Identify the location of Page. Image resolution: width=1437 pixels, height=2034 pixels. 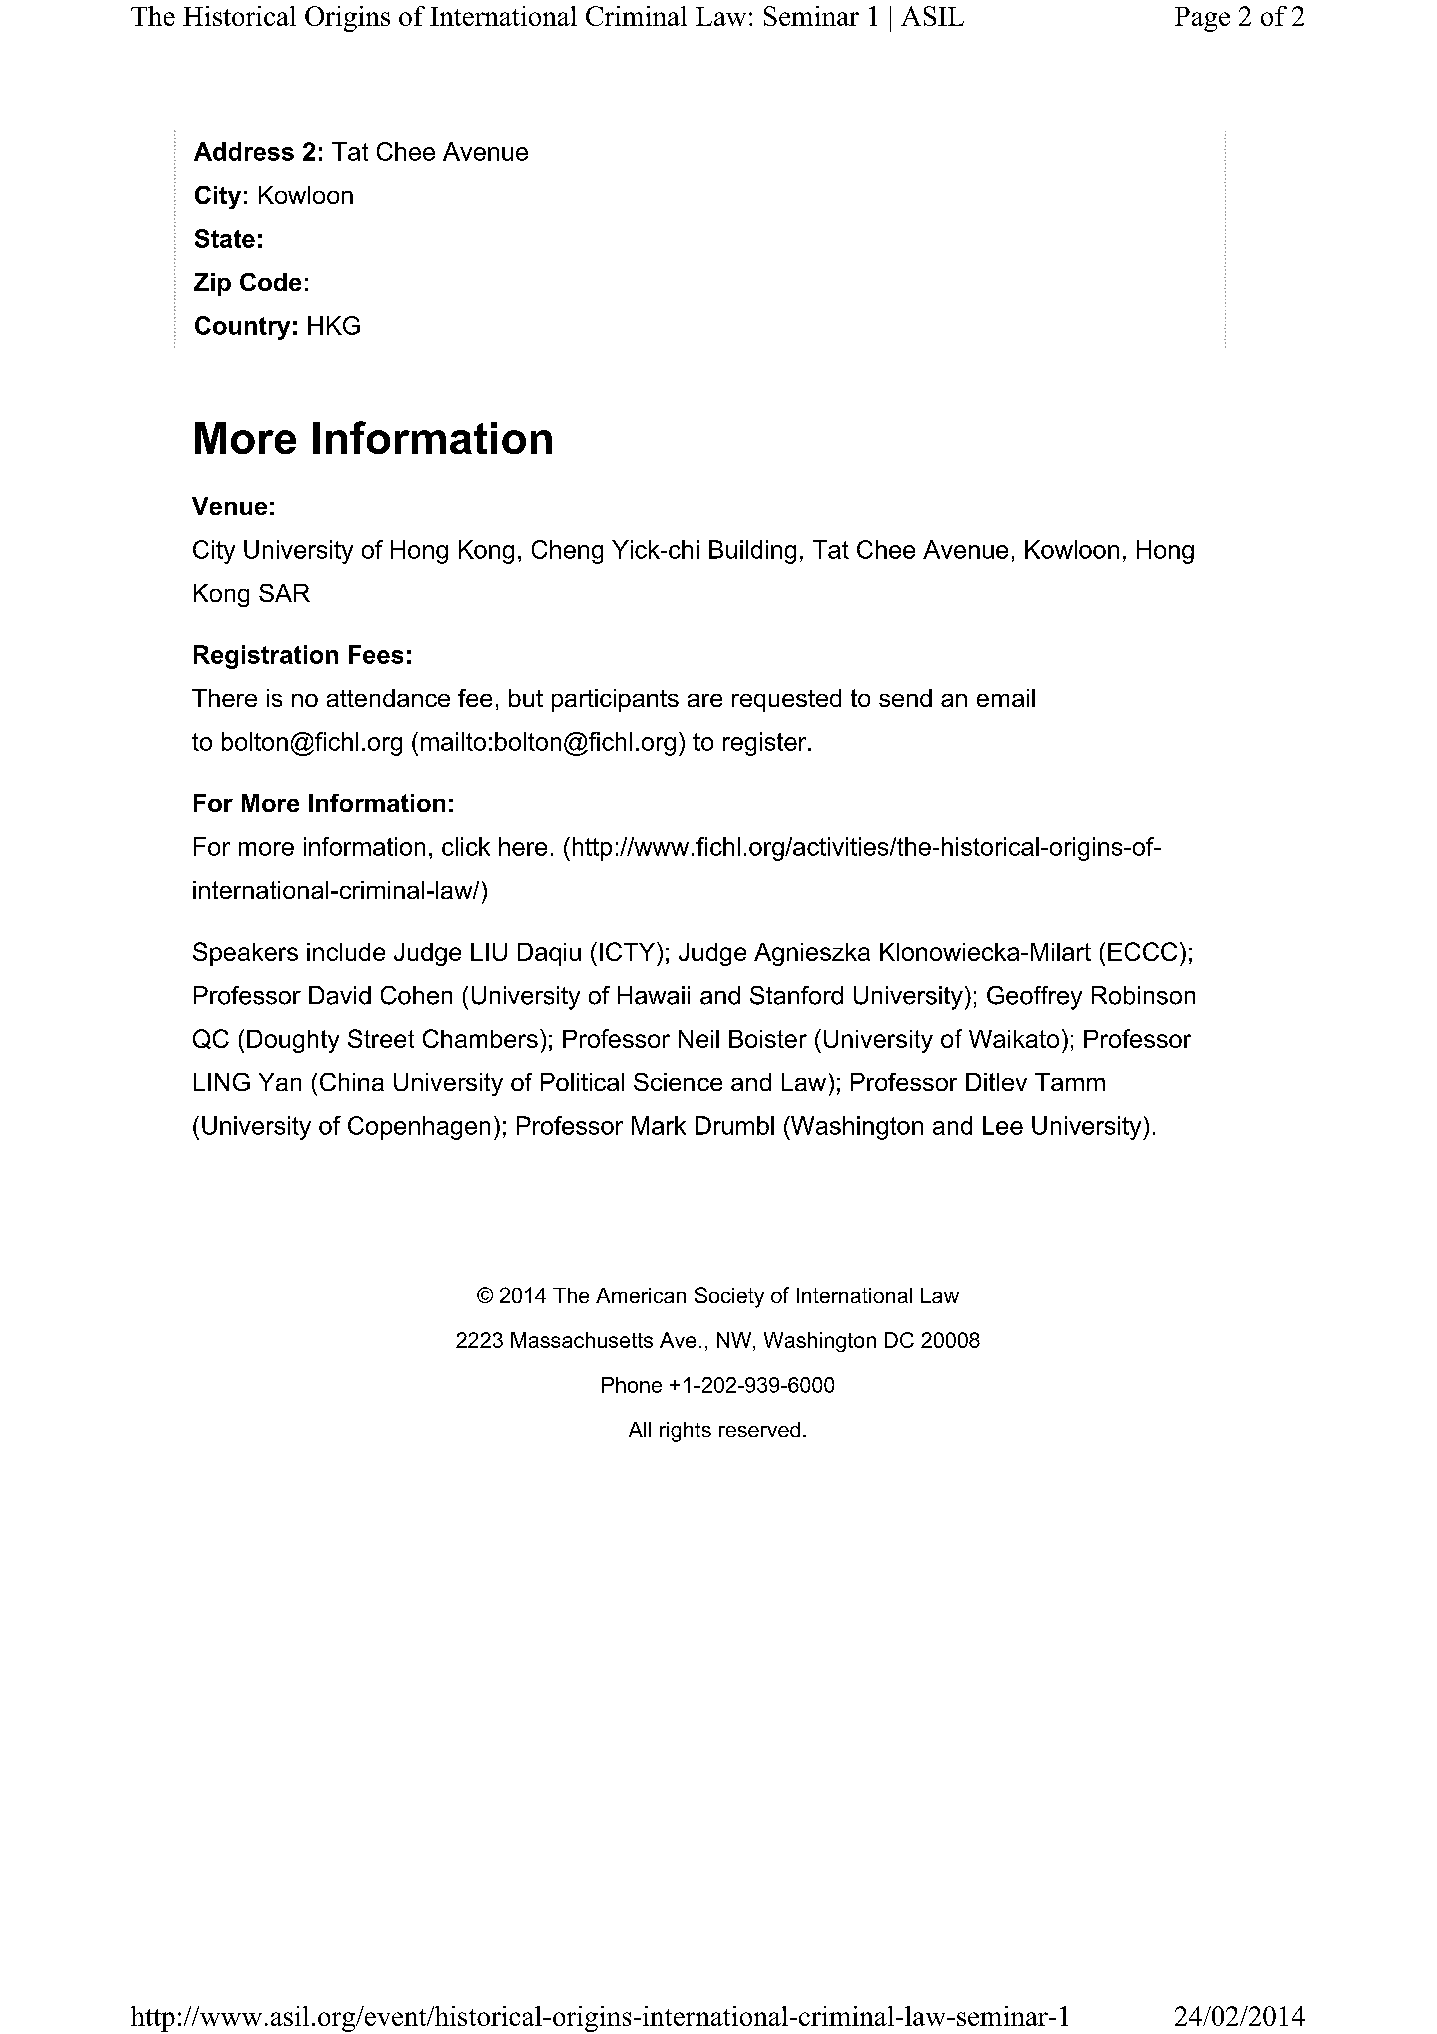
(1202, 19).
